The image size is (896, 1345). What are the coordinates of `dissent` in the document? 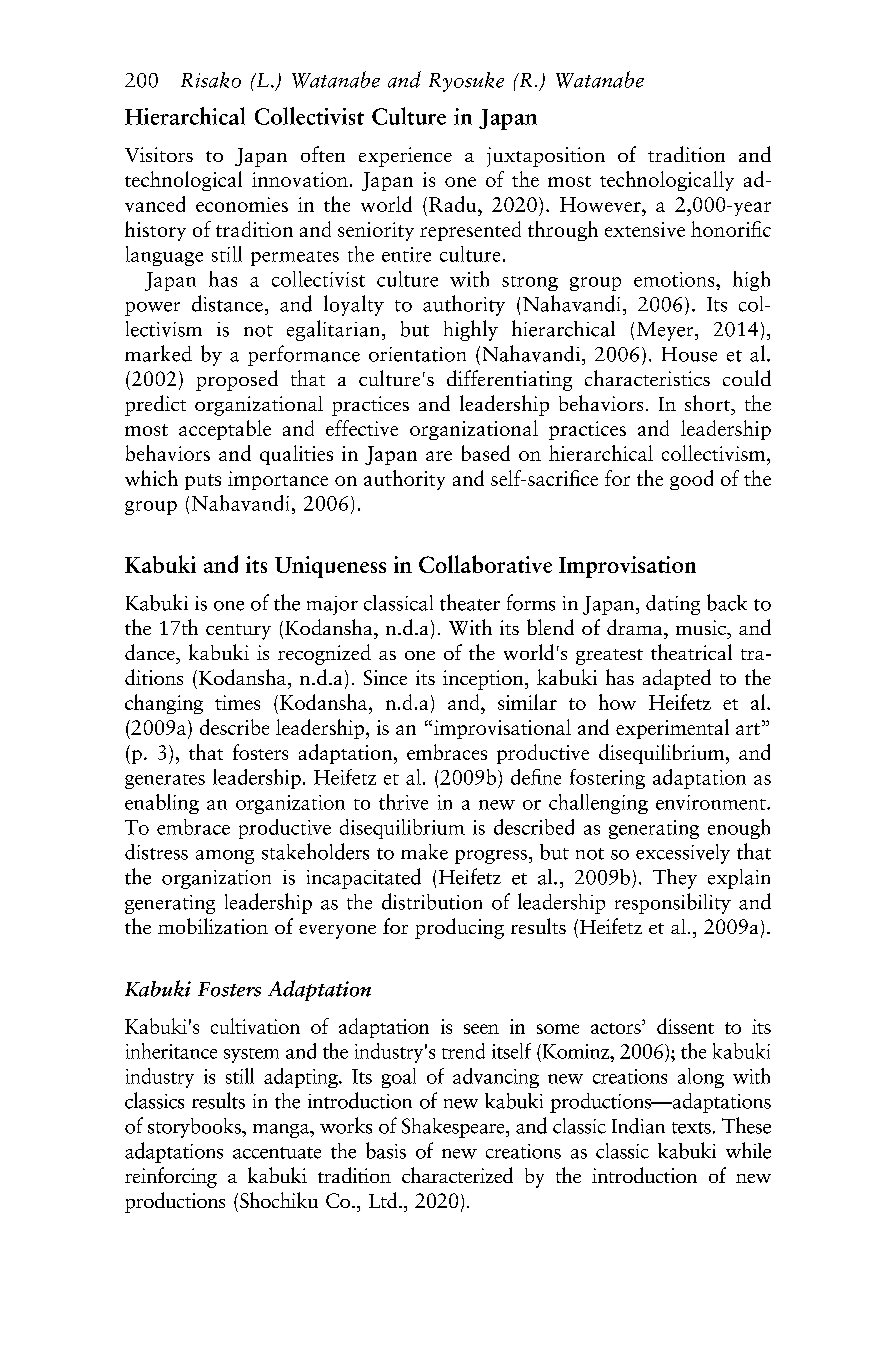 It's located at (685, 1026).
